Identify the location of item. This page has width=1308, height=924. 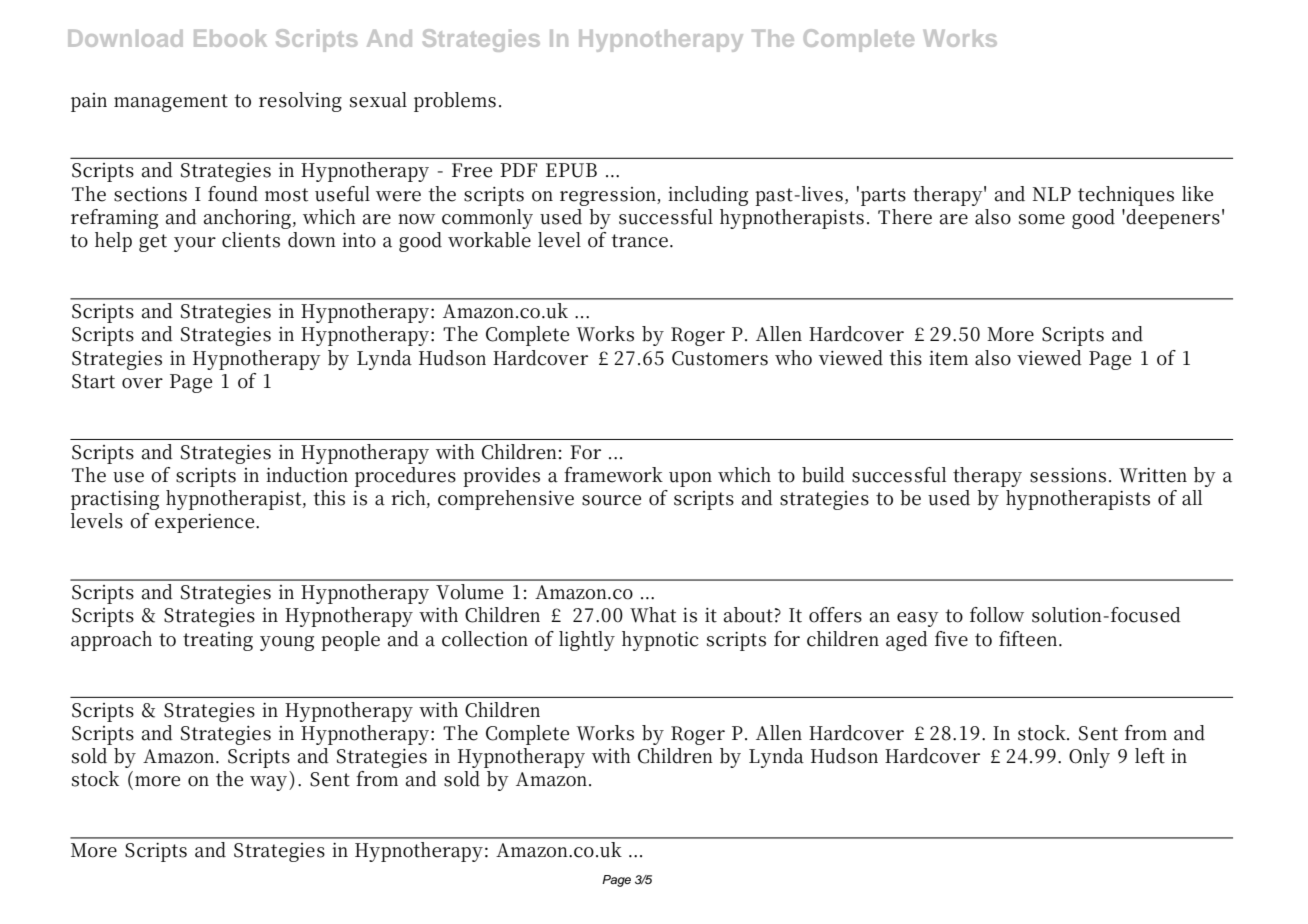
(948, 358).
